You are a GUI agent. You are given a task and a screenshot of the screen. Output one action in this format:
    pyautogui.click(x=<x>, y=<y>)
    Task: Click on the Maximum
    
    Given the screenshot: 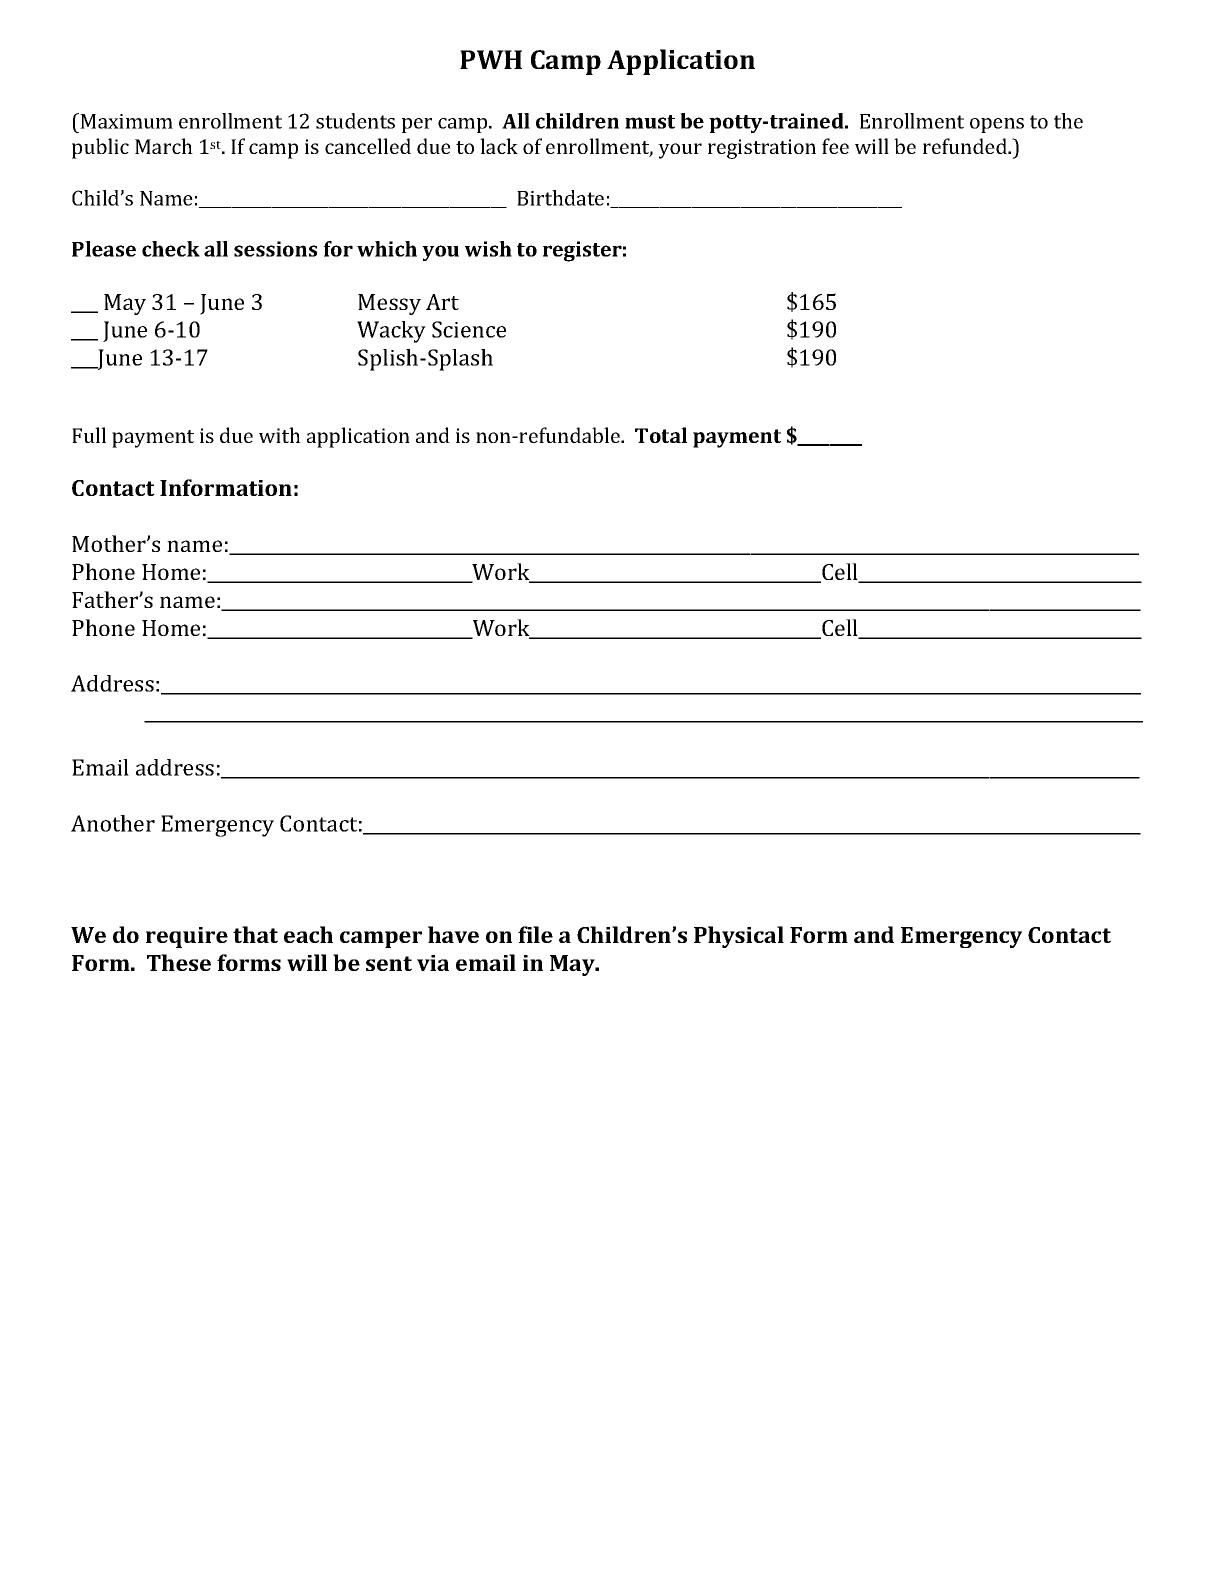 What is the action you would take?
    pyautogui.click(x=126, y=121)
